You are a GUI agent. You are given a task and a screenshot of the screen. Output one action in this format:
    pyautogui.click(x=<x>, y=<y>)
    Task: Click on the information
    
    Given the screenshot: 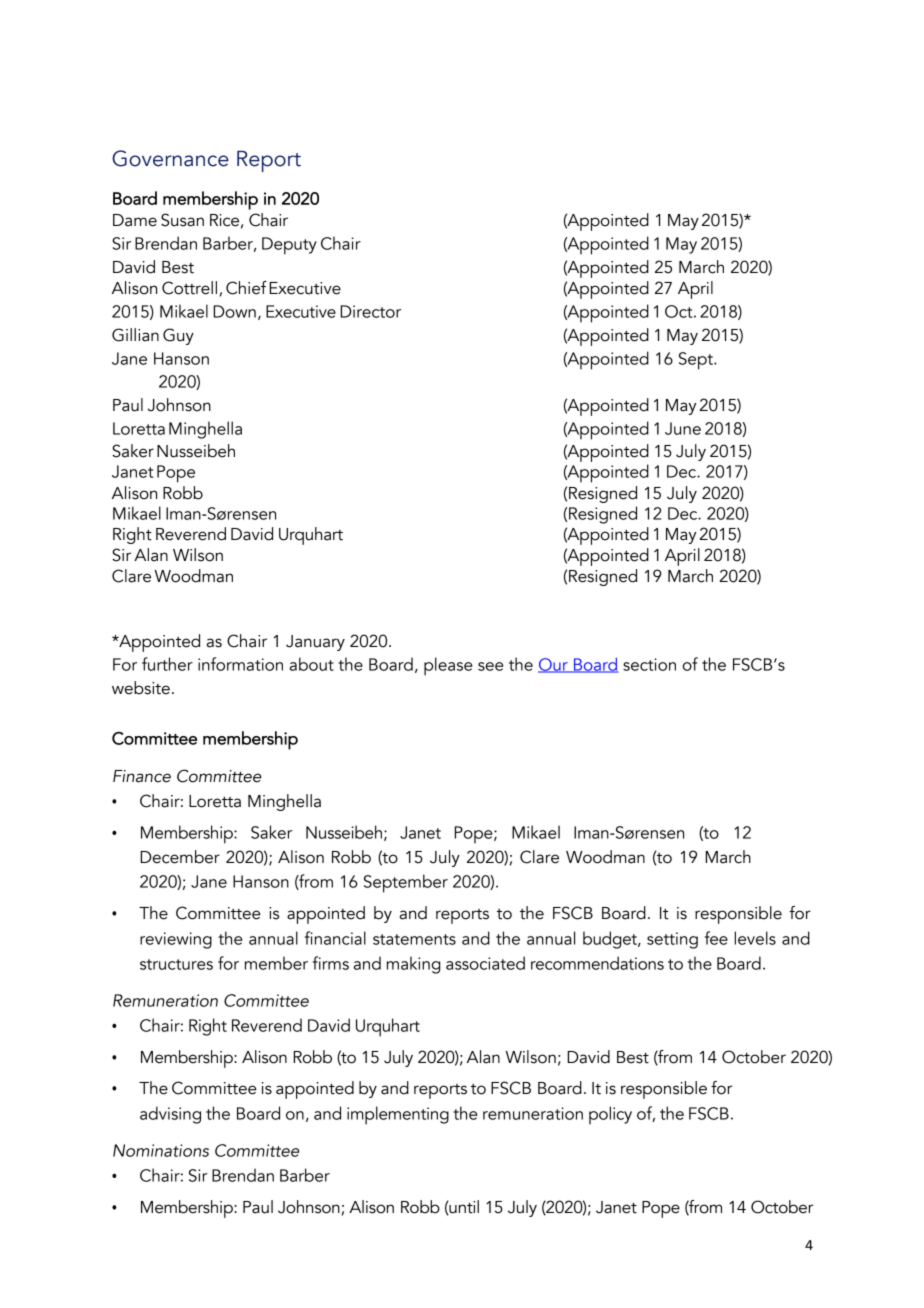 What is the action you would take?
    pyautogui.click(x=240, y=664)
